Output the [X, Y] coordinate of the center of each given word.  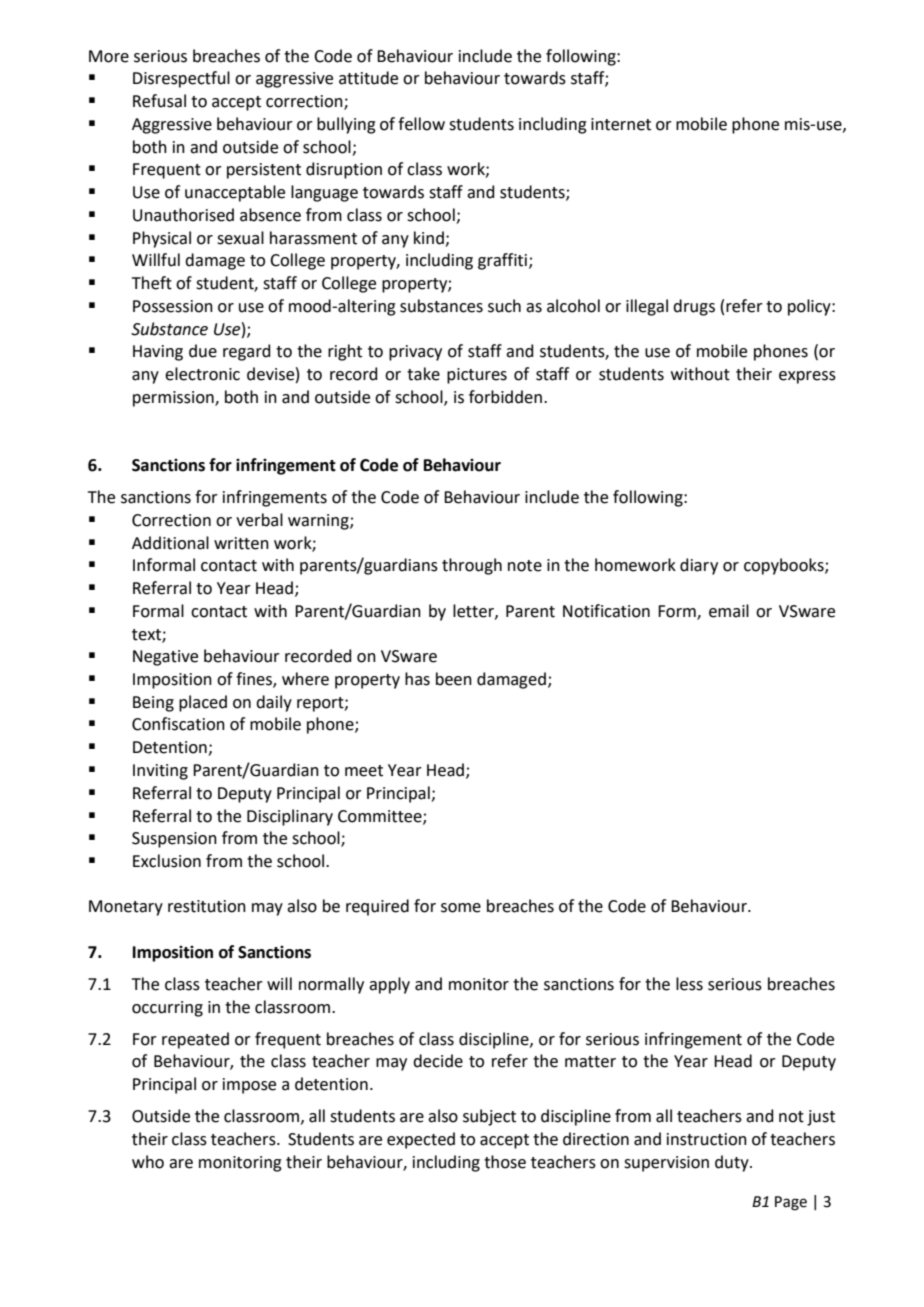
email [729, 611]
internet [621, 124]
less [689, 984]
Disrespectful [181, 79]
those [505, 1162]
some [461, 908]
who [148, 1162]
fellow [421, 124]
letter [474, 611]
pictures [477, 376]
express [807, 377]
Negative [165, 658]
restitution [207, 906]
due [203, 351]
